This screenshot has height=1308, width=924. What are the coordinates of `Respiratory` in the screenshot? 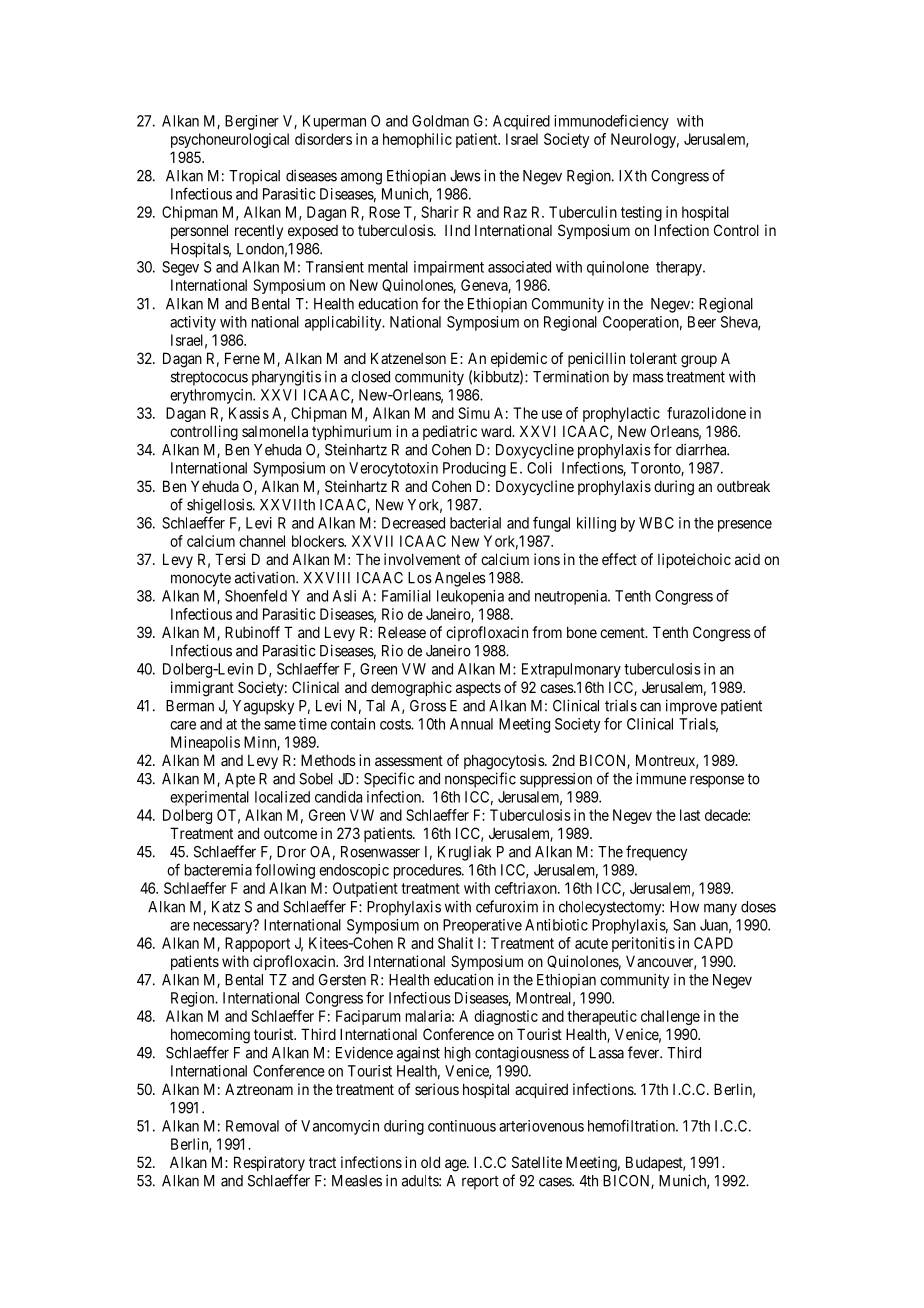 It's located at (269, 1163).
